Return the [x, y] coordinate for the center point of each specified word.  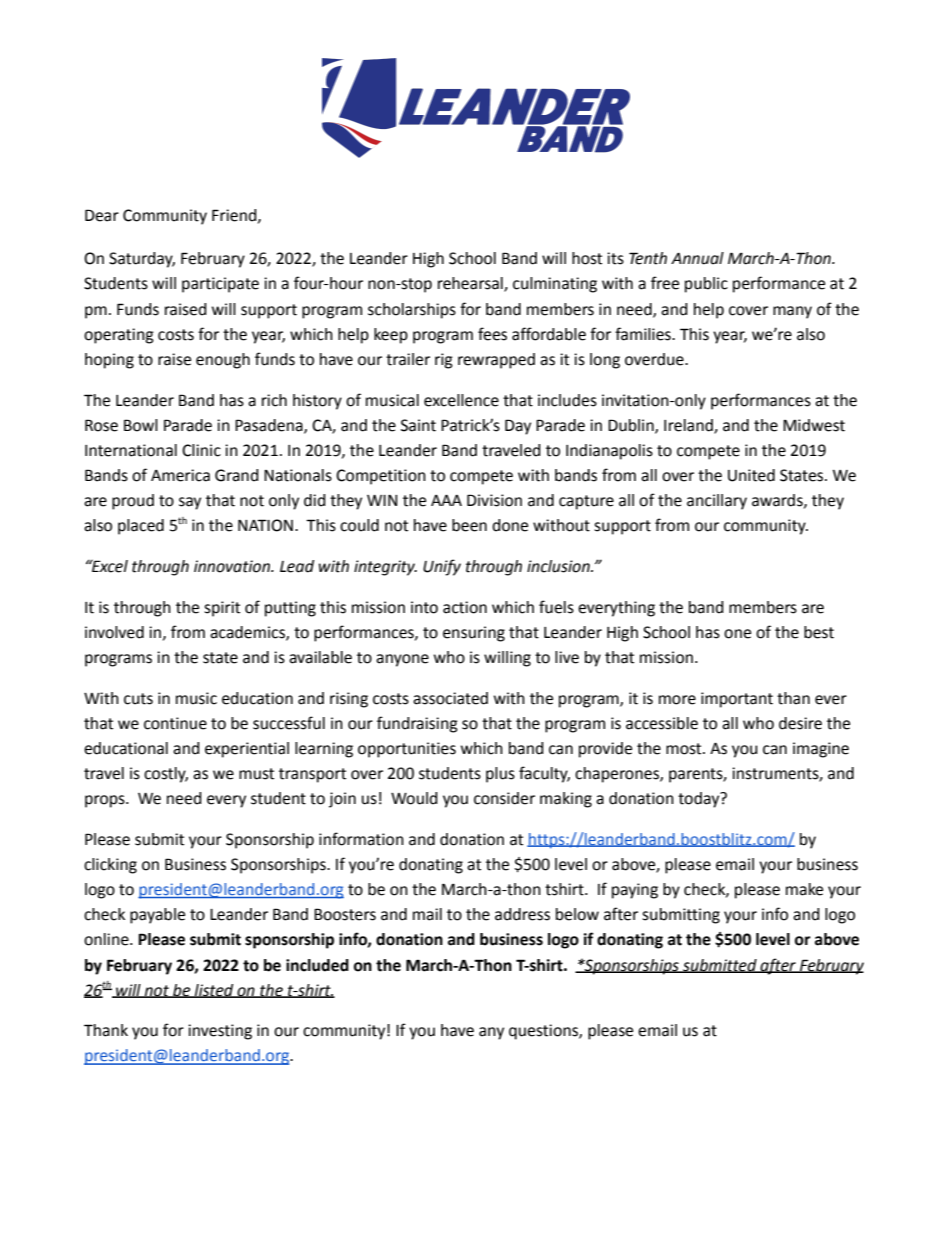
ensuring [474, 634]
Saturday [142, 260]
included [317, 965]
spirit [222, 609]
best [819, 632]
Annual [697, 258]
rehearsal [471, 284]
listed [214, 991]
